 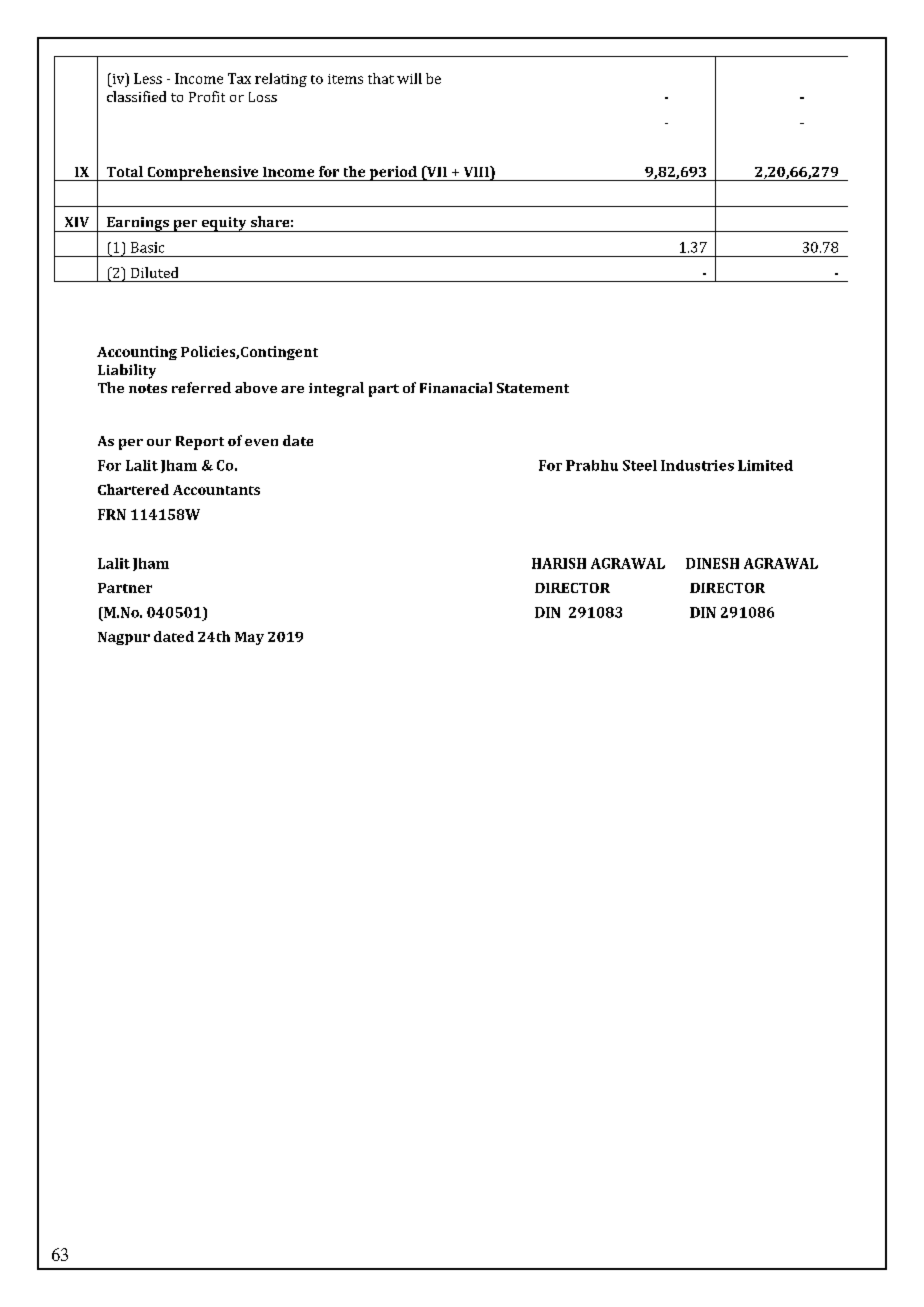 I want to click on Accounting, so click(x=137, y=353).
